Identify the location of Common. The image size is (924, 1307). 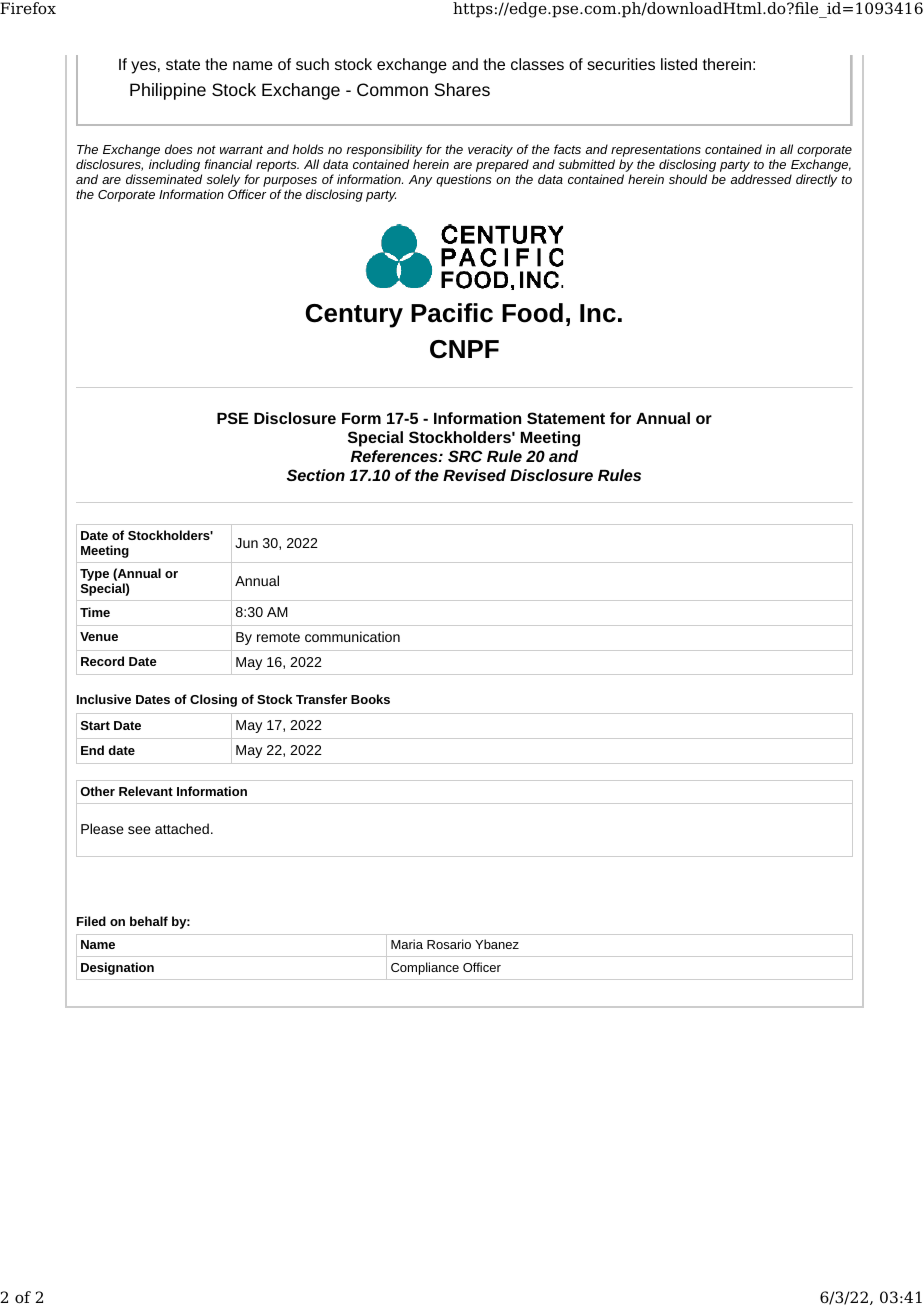
(392, 89).
